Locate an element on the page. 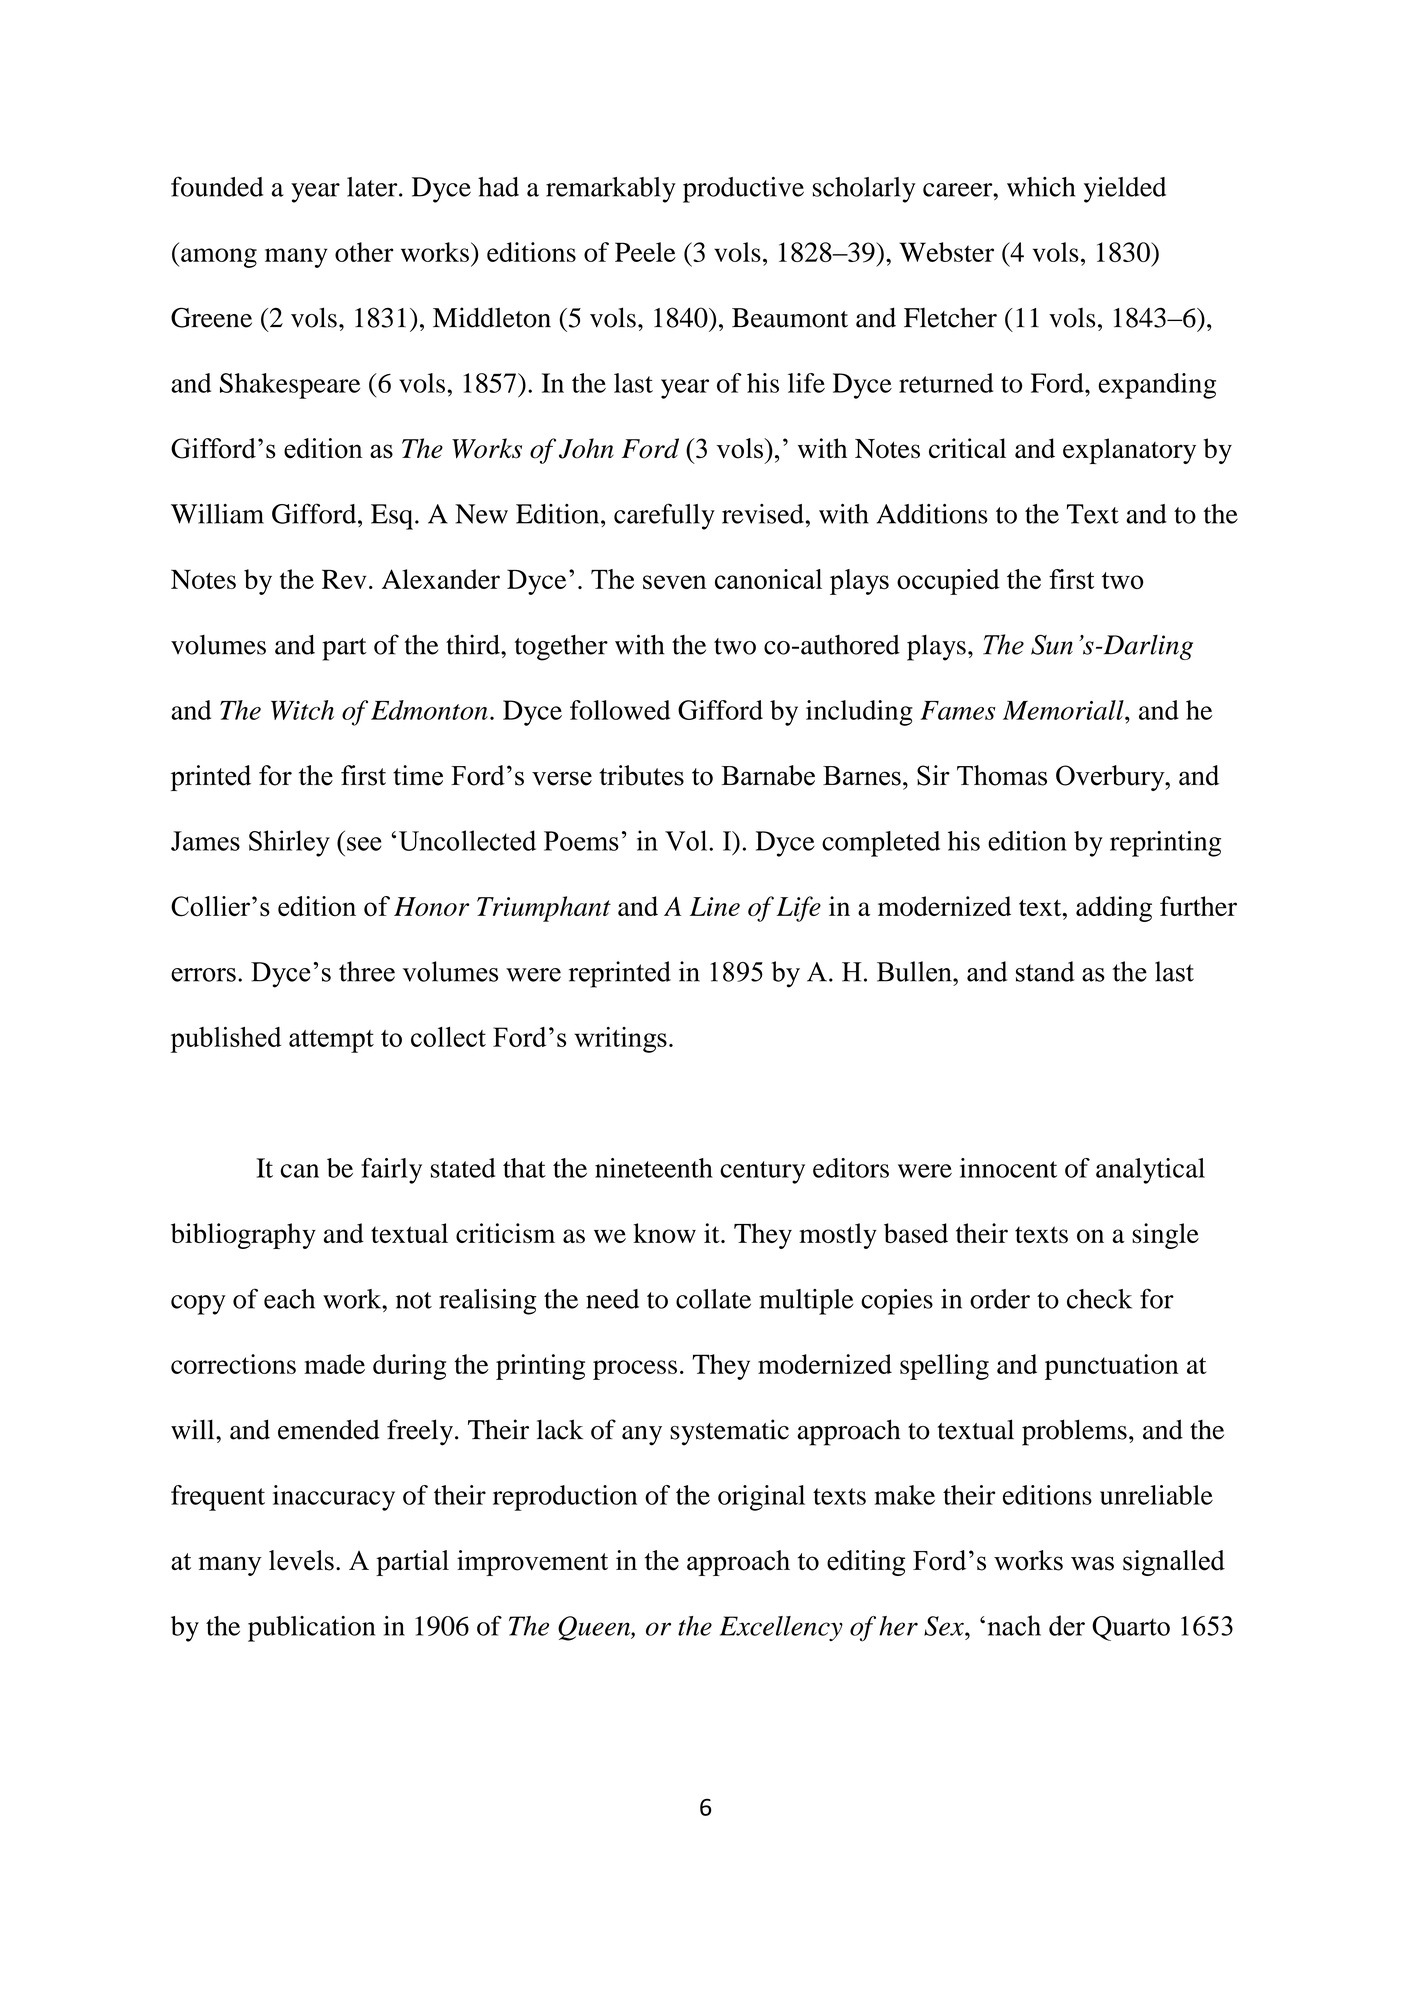 This page has width=1411, height=1995. occupied is located at coordinates (948, 582).
